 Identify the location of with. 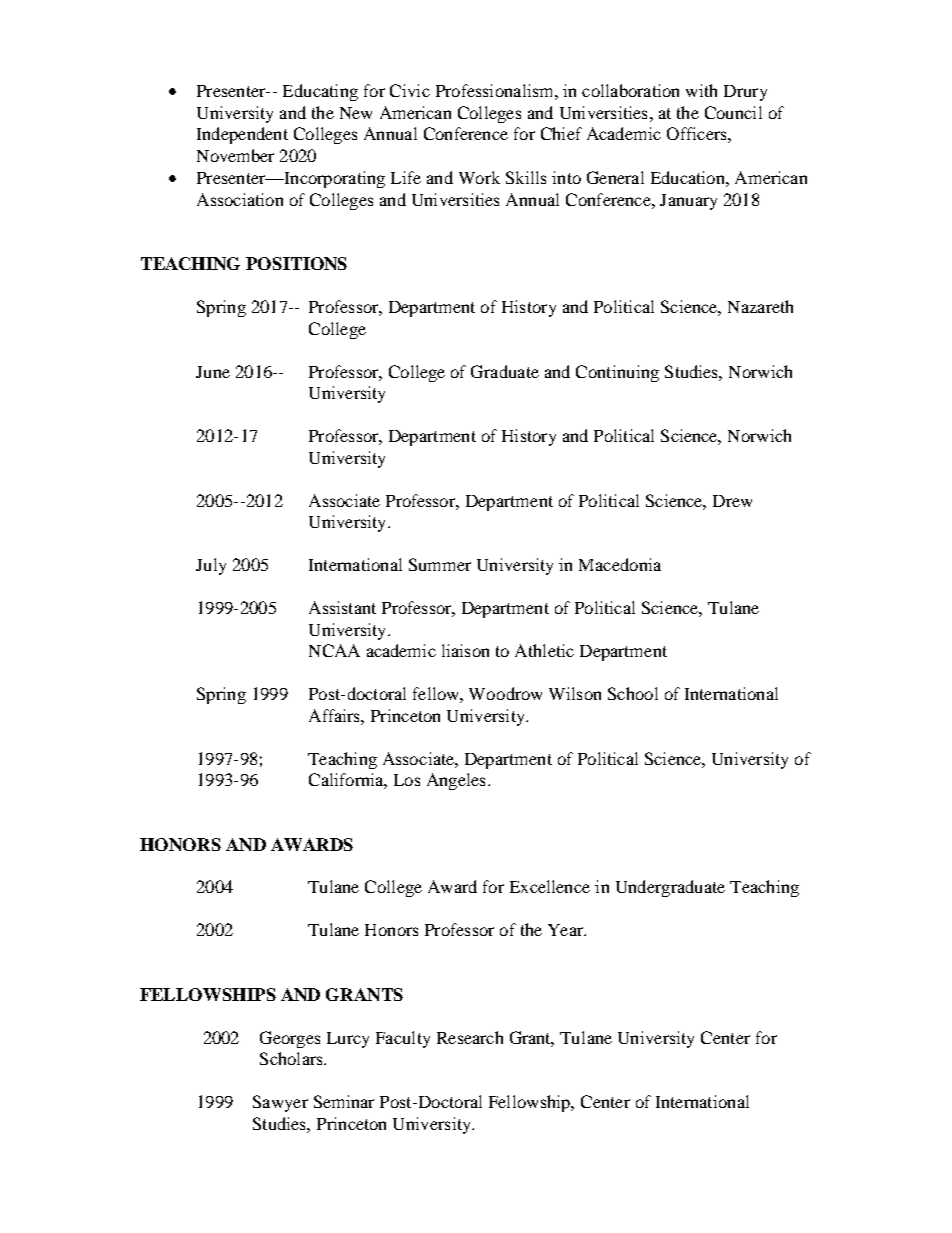
(701, 90).
